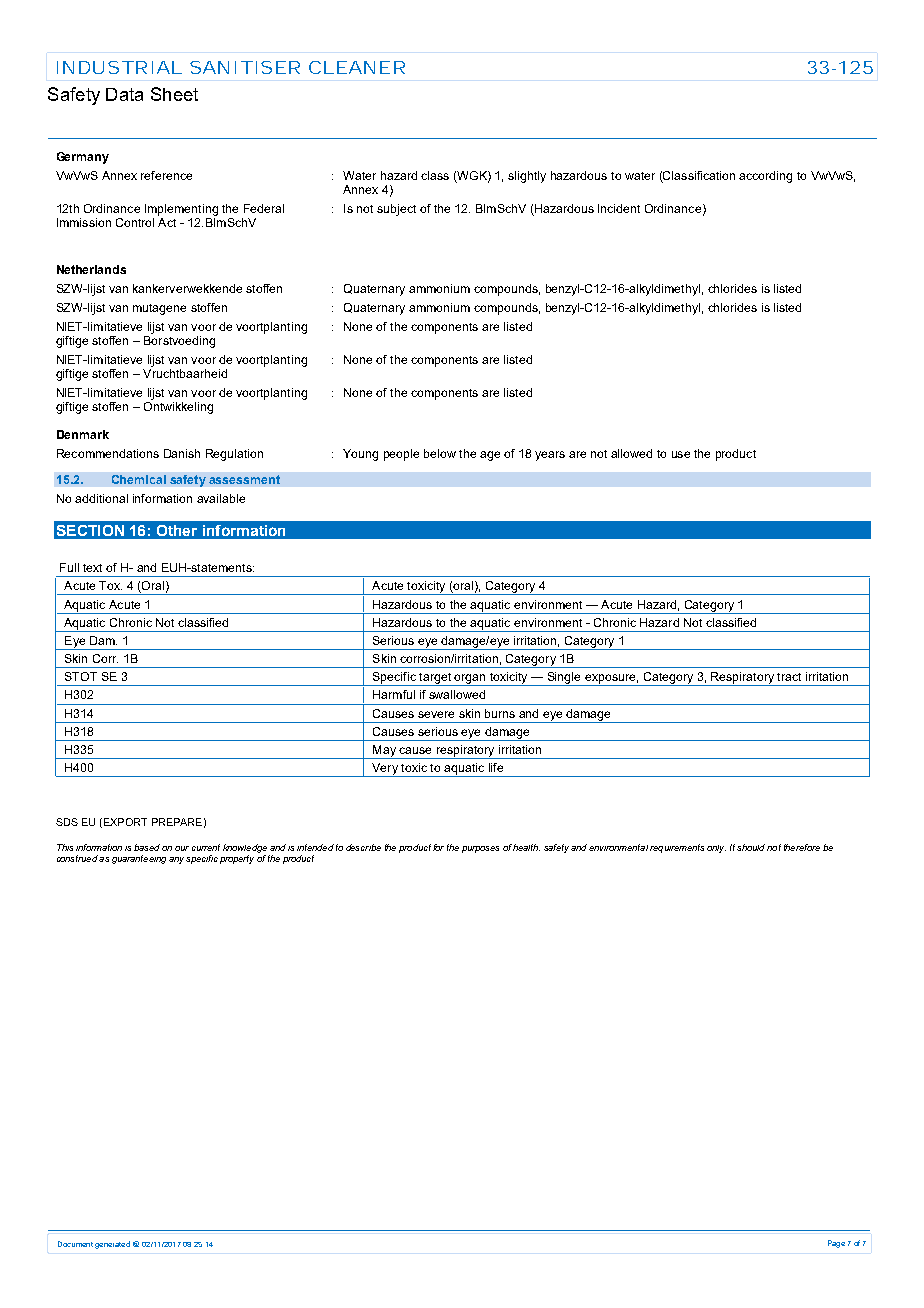 The height and width of the screenshot is (1308, 924). Describe the element at coordinates (75, 1244) in the screenshot. I see `Document` at that location.
